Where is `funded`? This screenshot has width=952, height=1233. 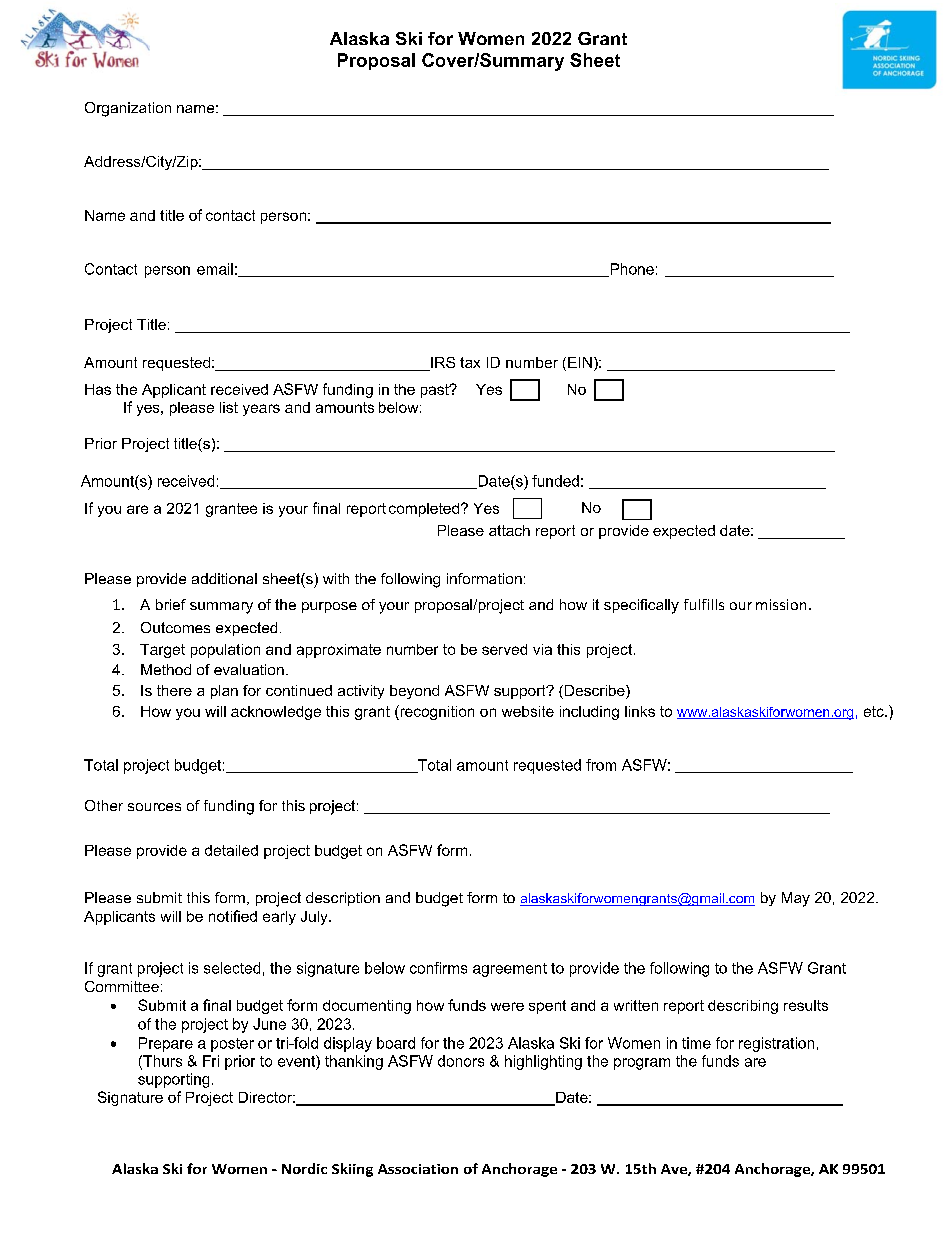 funded is located at coordinates (555, 481).
